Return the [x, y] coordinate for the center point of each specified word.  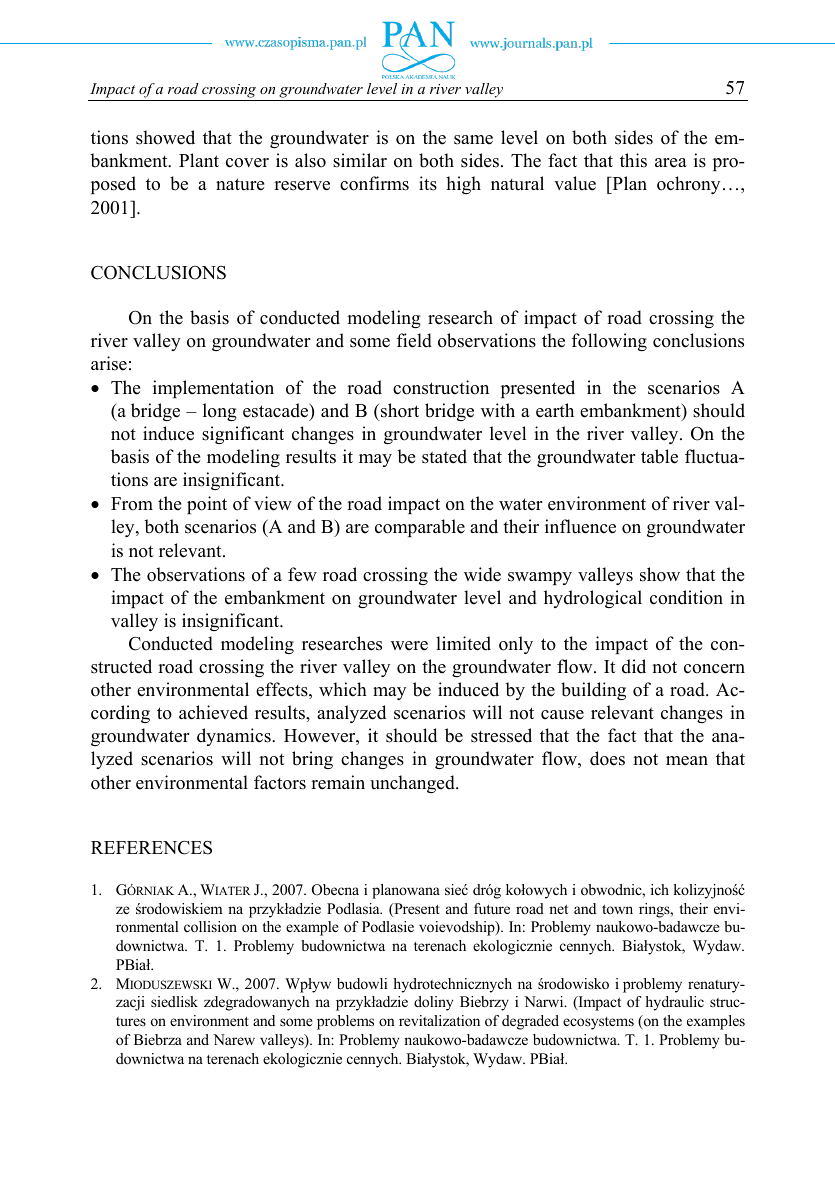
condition [686, 597]
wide [482, 574]
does [607, 758]
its [428, 183]
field [414, 340]
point [207, 505]
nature [240, 184]
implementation [213, 389]
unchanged [413, 784]
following [609, 342]
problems [345, 1022]
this [633, 160]
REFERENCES [151, 848]
